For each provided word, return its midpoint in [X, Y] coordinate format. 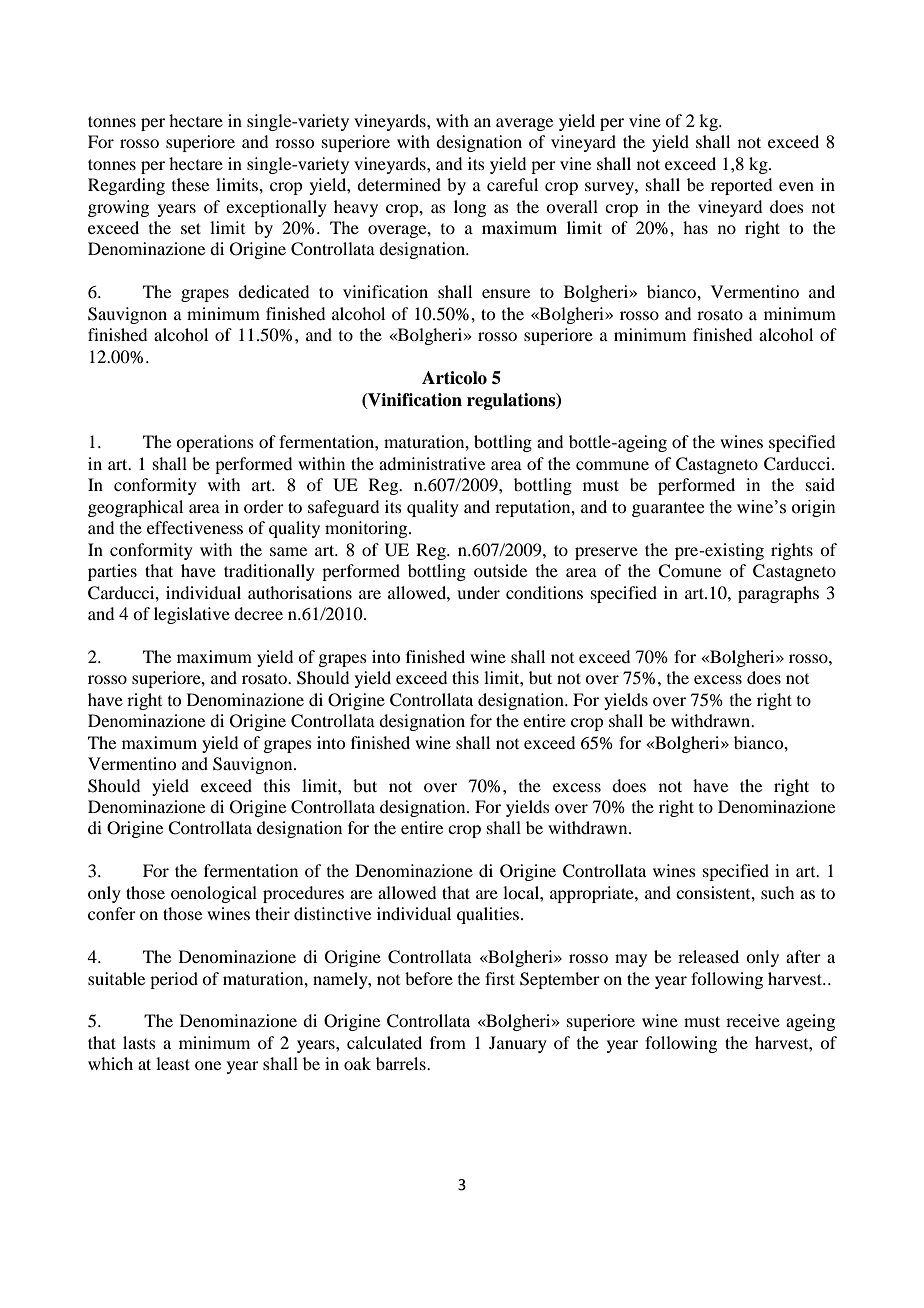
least [173, 1063]
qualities [488, 915]
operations [215, 443]
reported [741, 186]
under [478, 592]
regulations [512, 401]
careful [512, 184]
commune [612, 465]
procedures [303, 894]
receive [753, 1020]
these [190, 184]
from [448, 1042]
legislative [192, 615]
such [777, 892]
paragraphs [778, 594]
